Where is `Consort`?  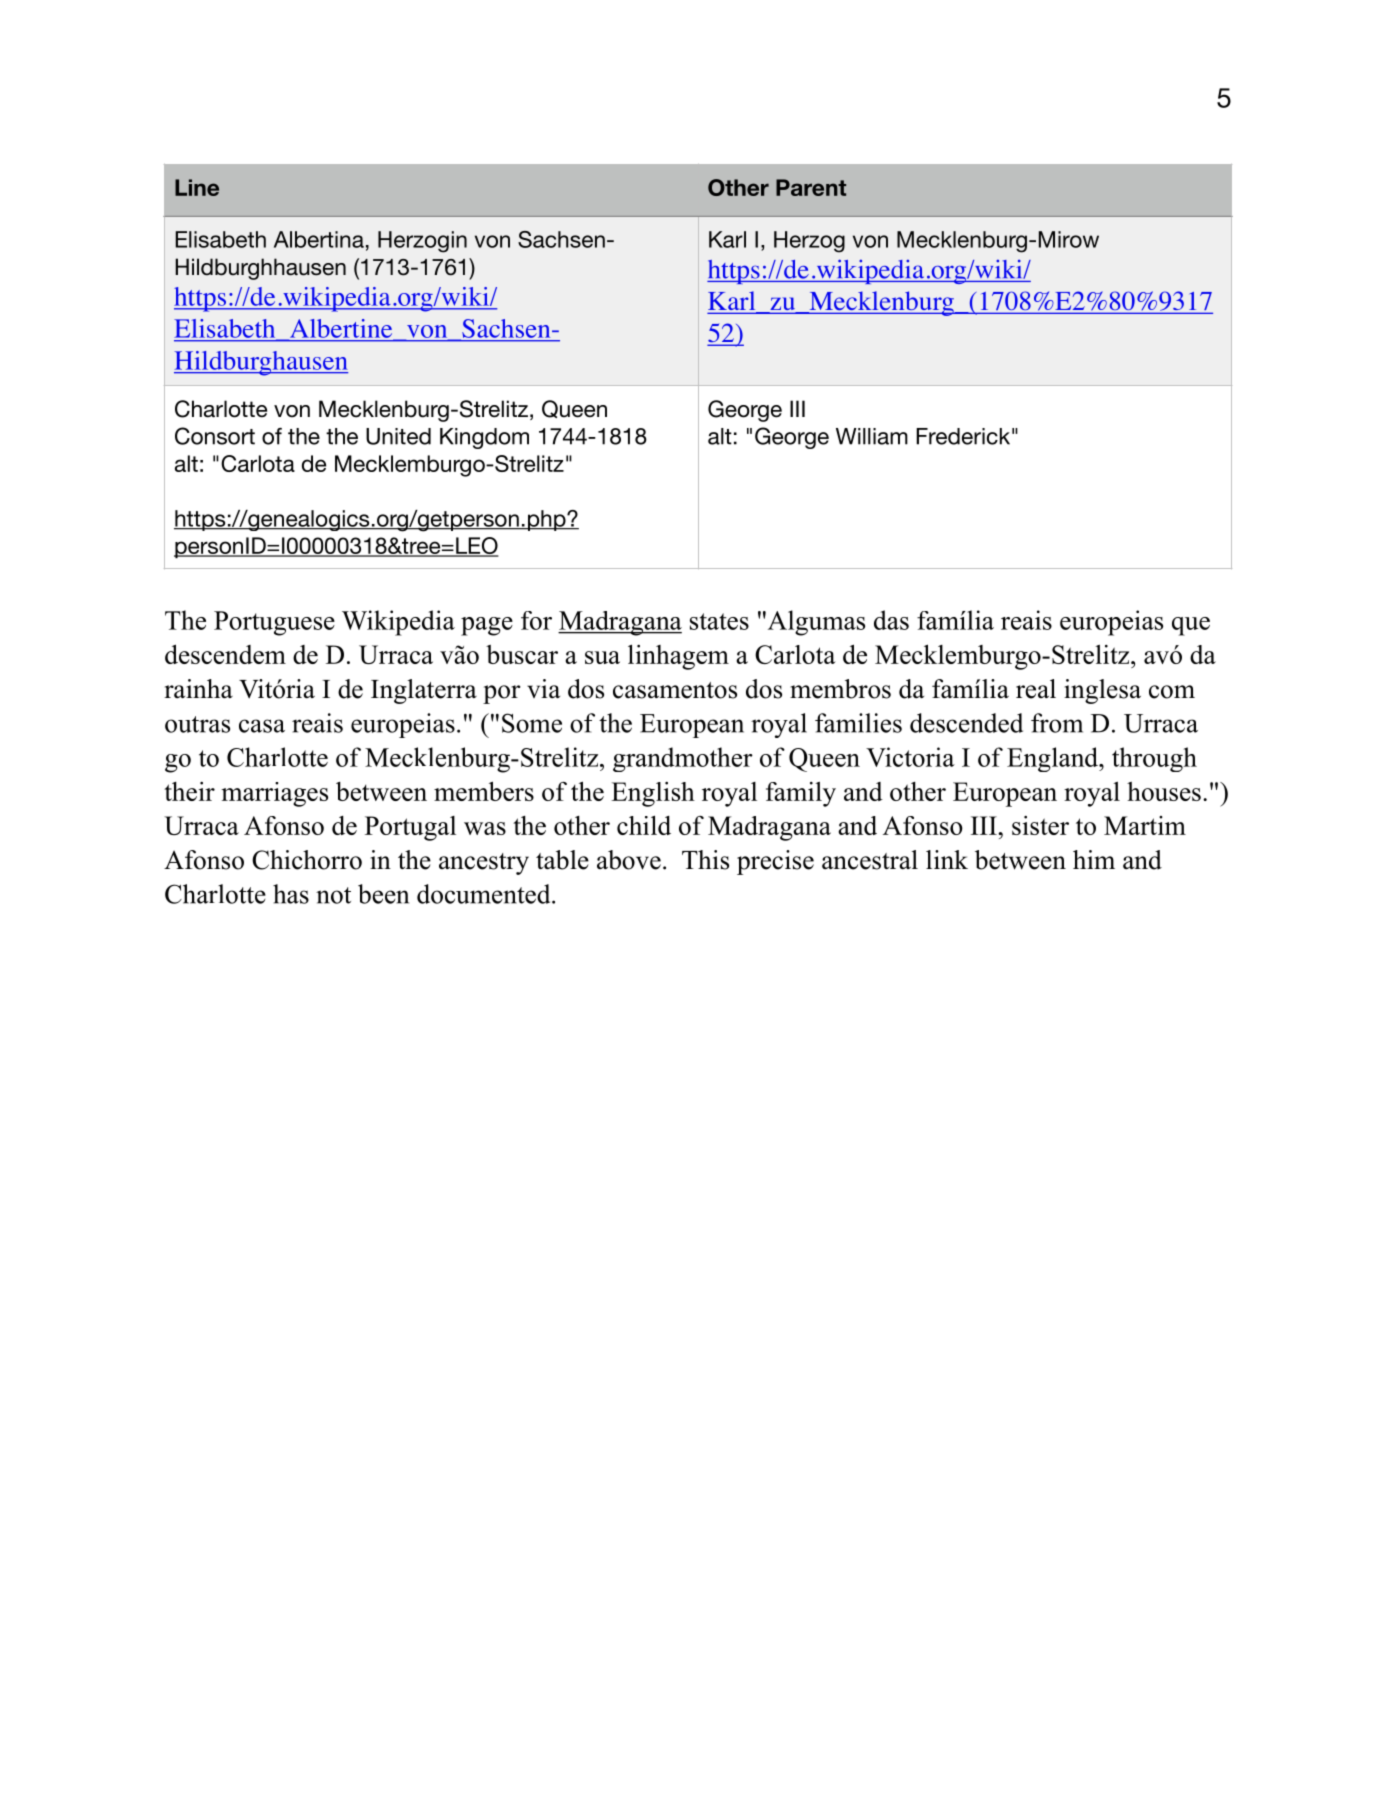 Consort is located at coordinates (215, 436).
